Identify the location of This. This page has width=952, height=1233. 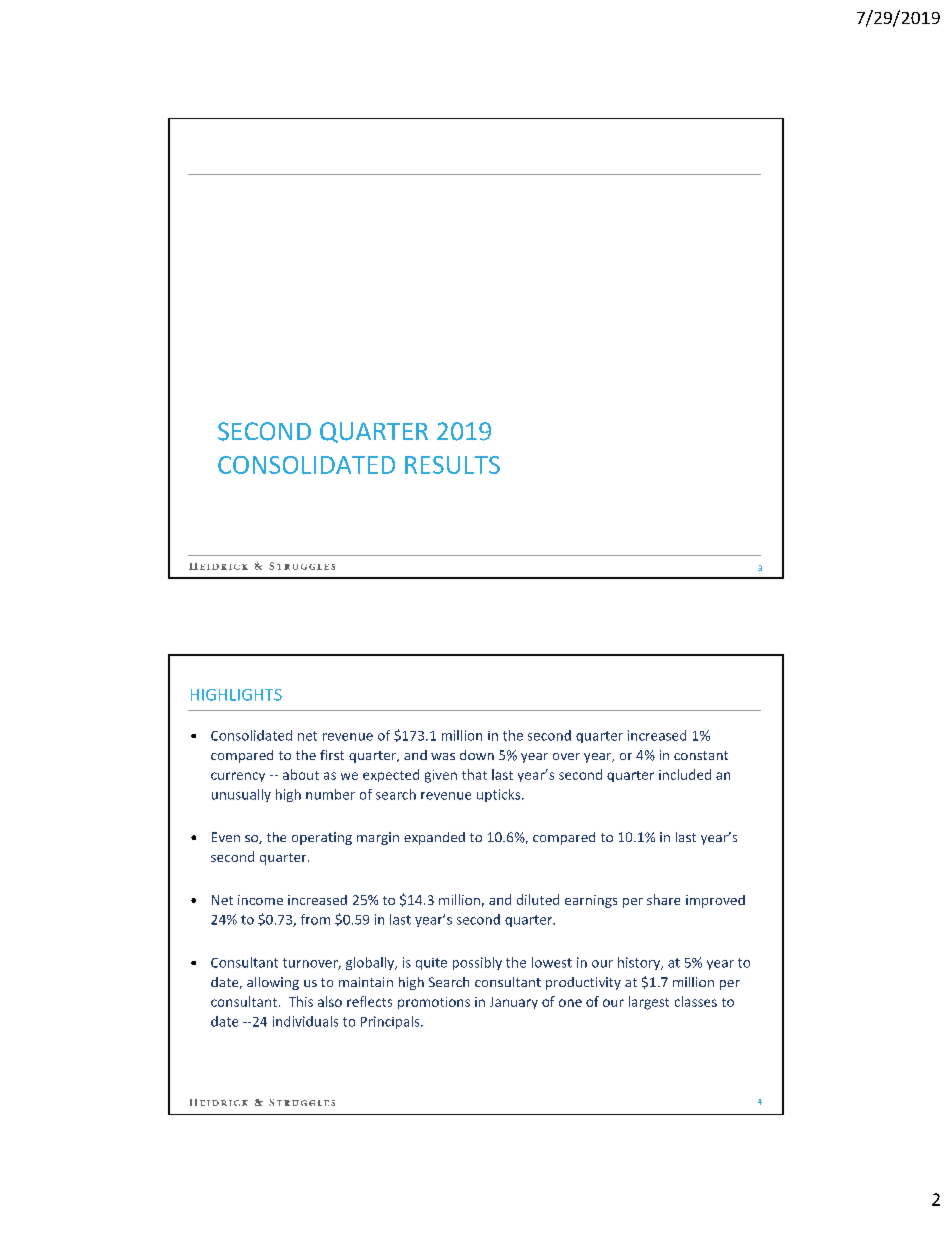
(301, 1001).
